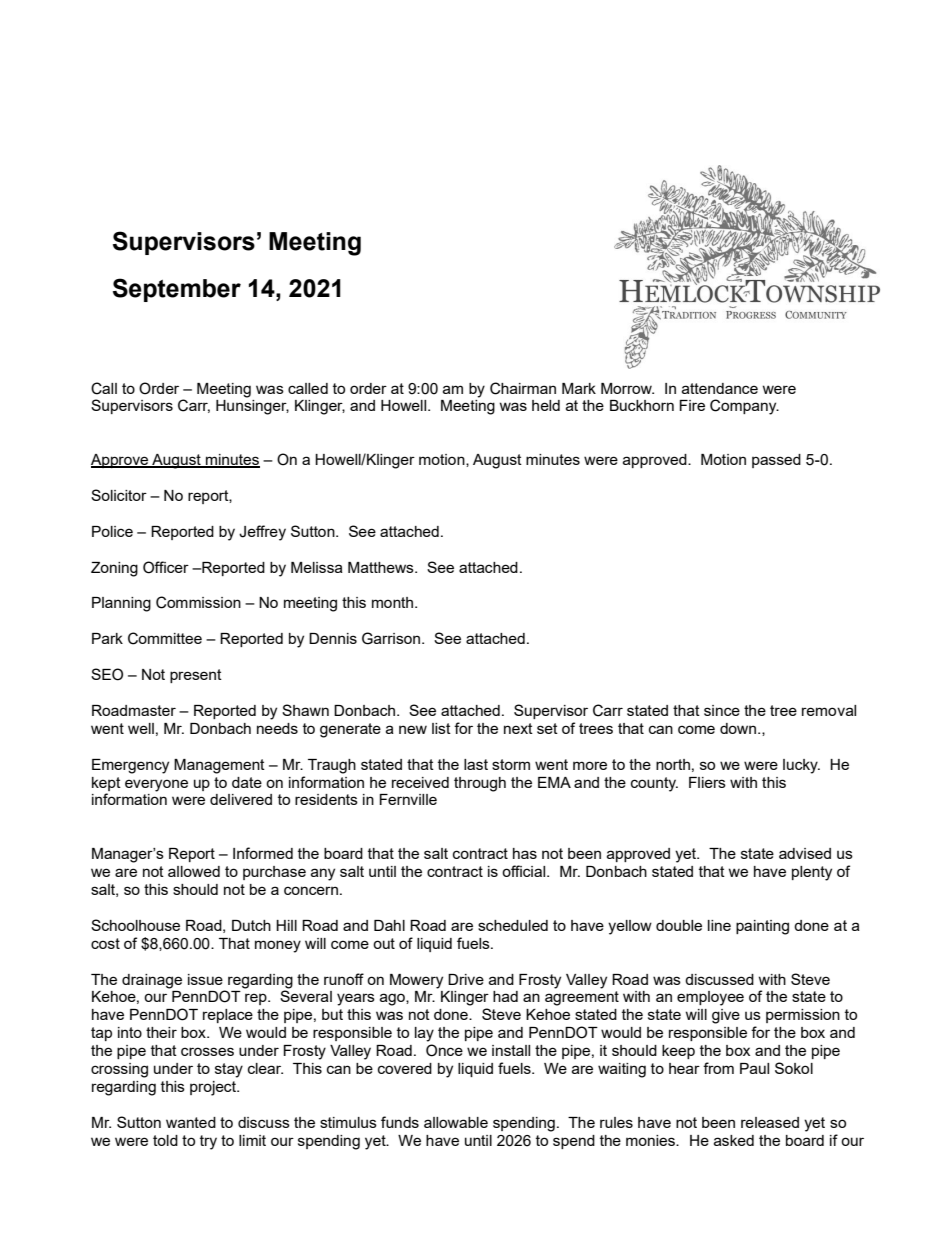 Image resolution: width=952 pixels, height=1233 pixels. Describe the element at coordinates (177, 290) in the document. I see `September` at that location.
